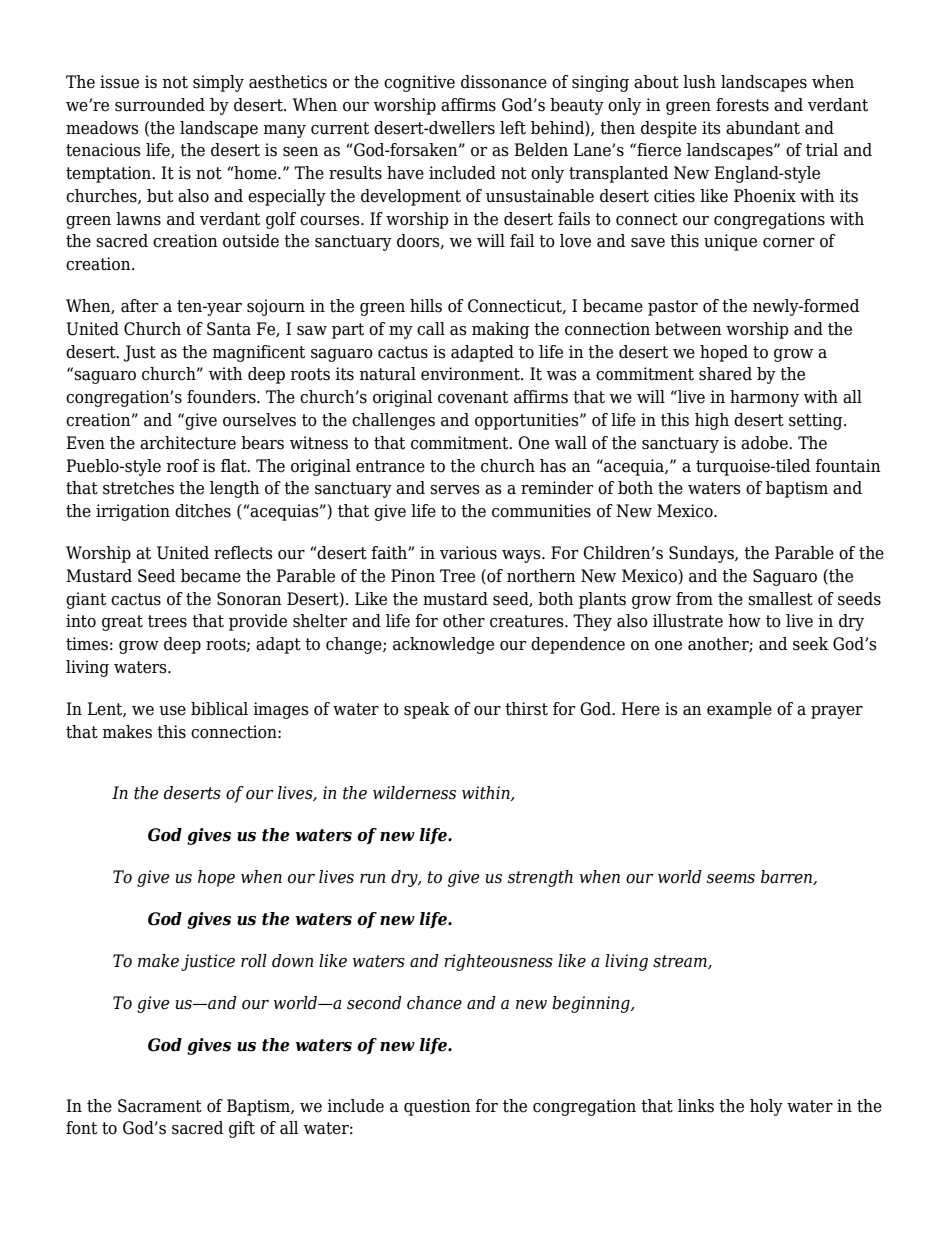  What do you see at coordinates (437, 1107) in the screenshot?
I see `question` at bounding box center [437, 1107].
